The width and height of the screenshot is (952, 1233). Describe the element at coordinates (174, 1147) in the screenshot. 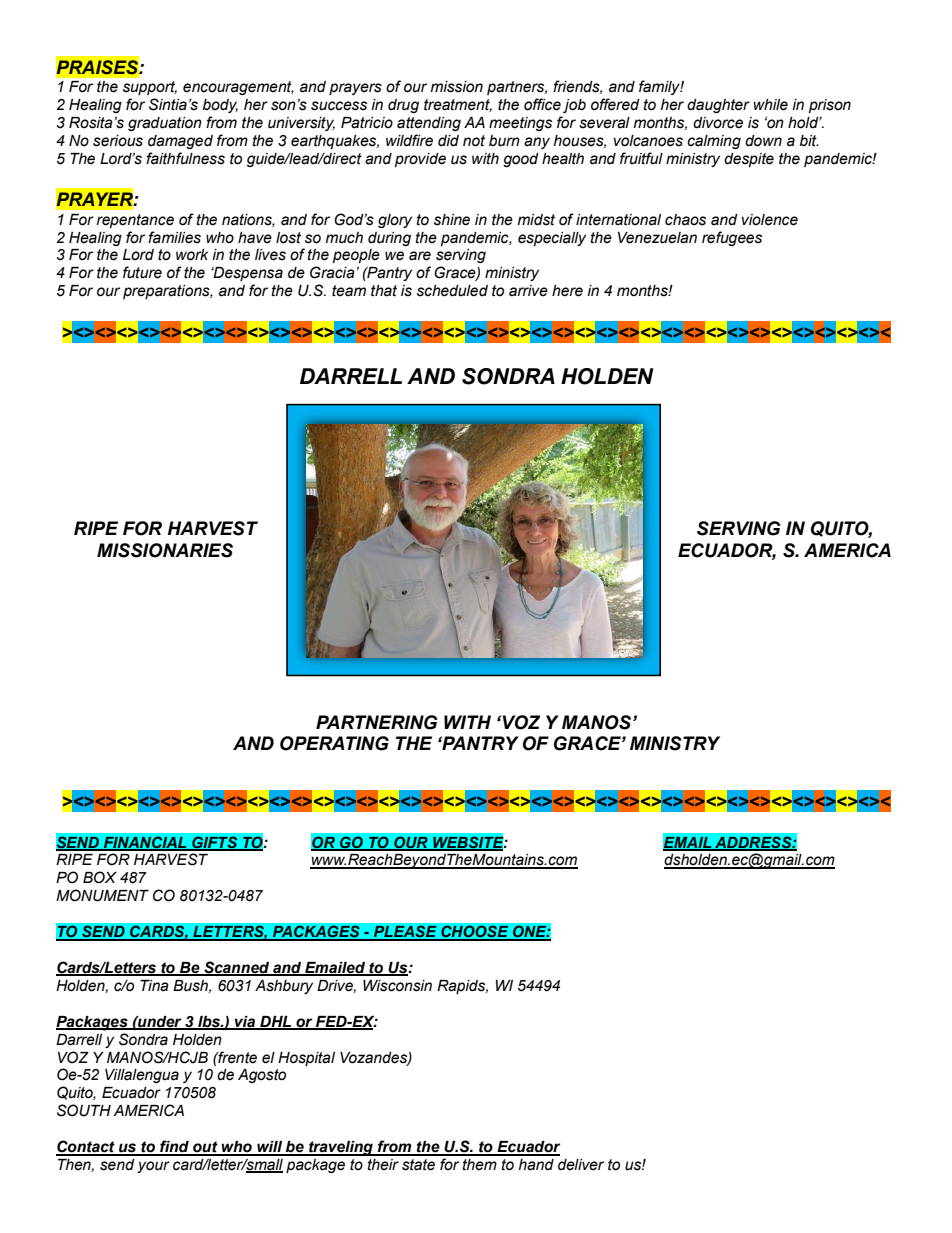

I see `find` at that location.
